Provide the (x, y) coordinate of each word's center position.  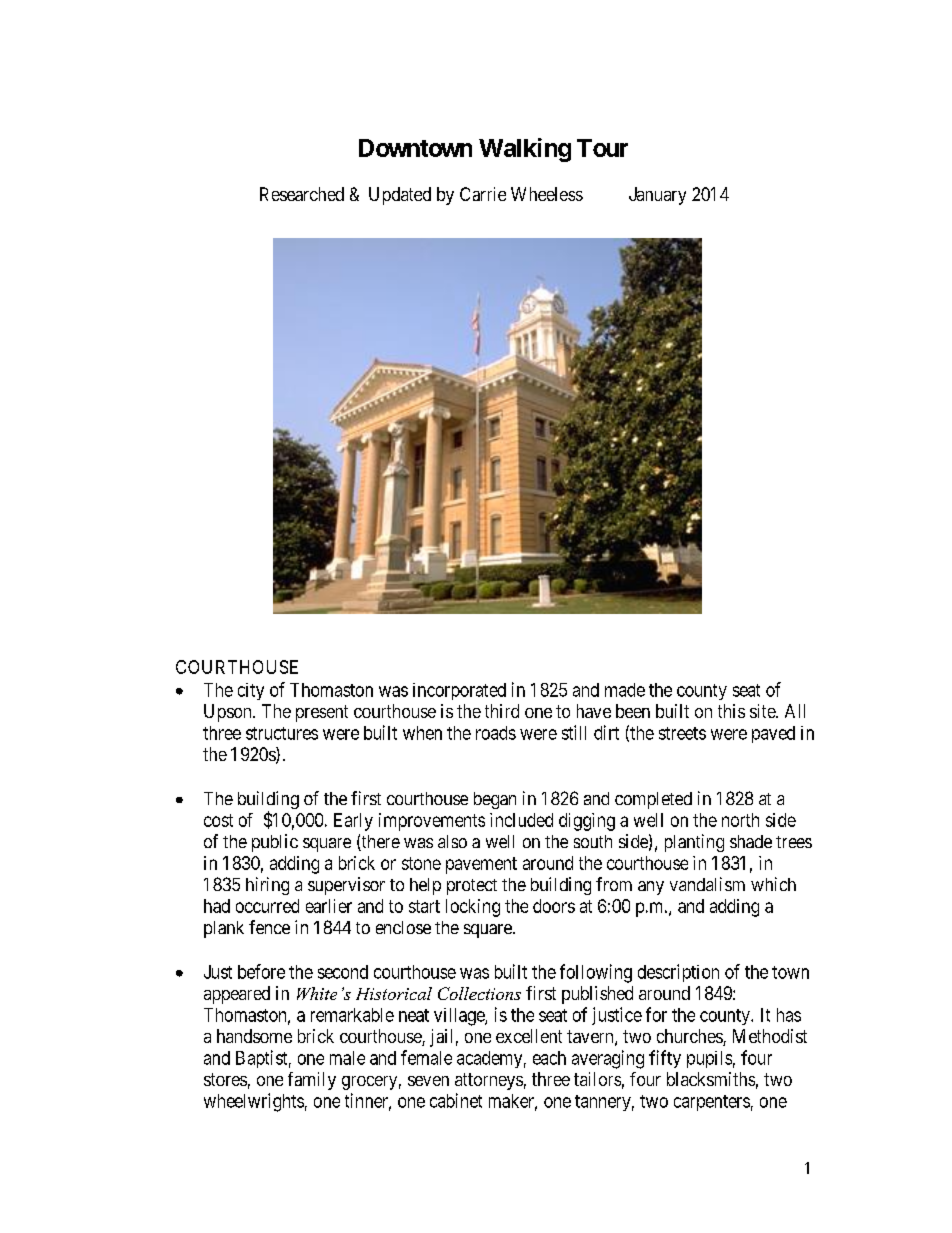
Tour (602, 148)
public (275, 843)
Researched (302, 194)
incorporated (459, 691)
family (312, 1081)
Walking (525, 150)
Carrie (483, 194)
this (731, 711)
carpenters (712, 1103)
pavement (481, 865)
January (657, 196)
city (251, 691)
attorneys (489, 1081)
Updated (400, 196)
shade (751, 841)
